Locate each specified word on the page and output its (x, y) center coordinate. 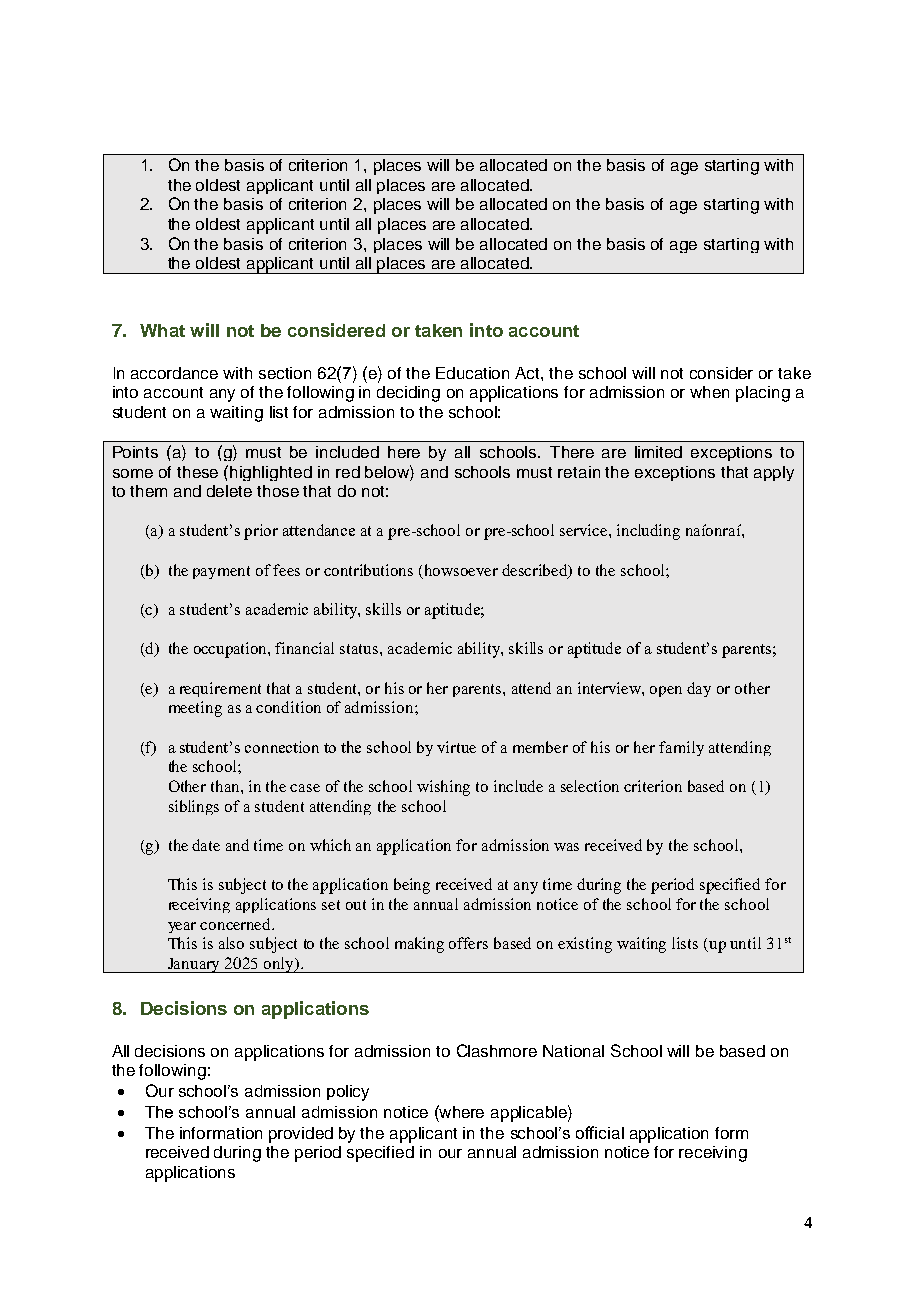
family (681, 748)
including (648, 532)
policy (348, 1093)
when (709, 392)
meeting (195, 709)
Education (472, 373)
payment (221, 572)
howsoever (461, 570)
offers (468, 943)
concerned (237, 924)
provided (301, 1135)
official (600, 1132)
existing (585, 945)
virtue (456, 747)
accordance (174, 373)
